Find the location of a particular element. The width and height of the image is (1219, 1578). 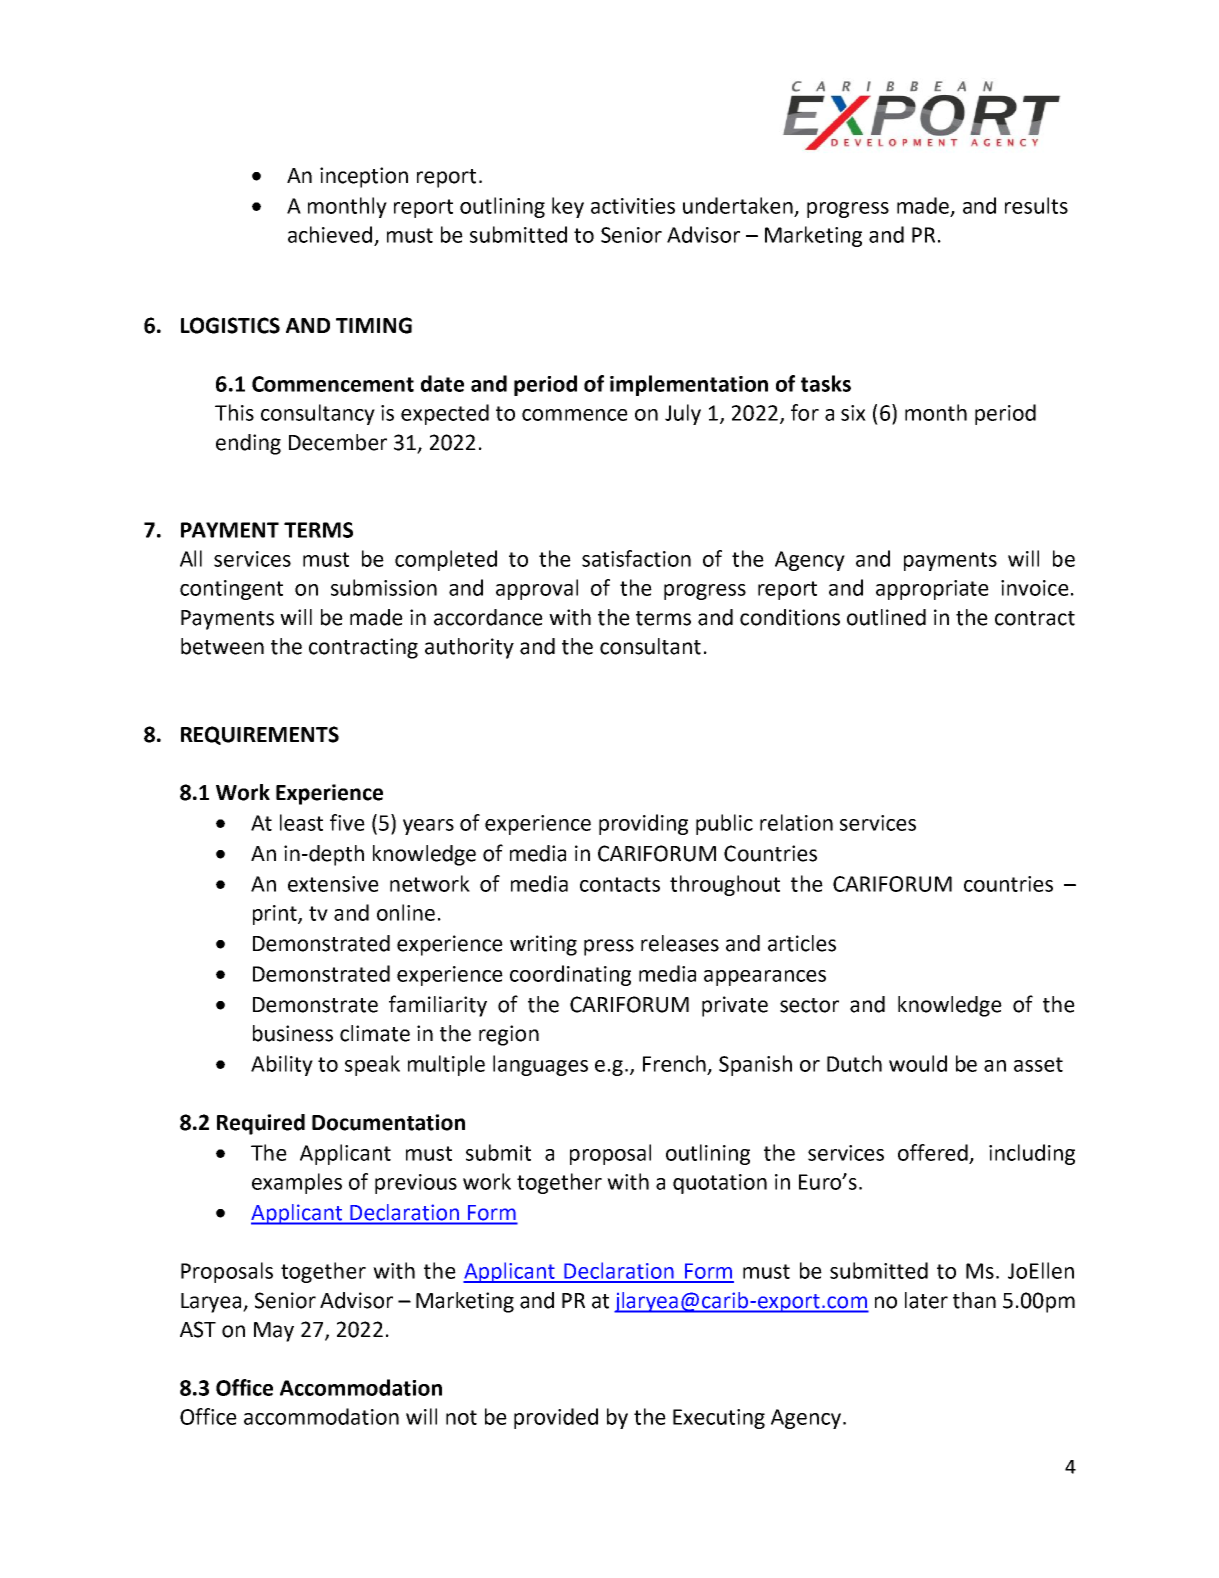

activities is located at coordinates (633, 206).
